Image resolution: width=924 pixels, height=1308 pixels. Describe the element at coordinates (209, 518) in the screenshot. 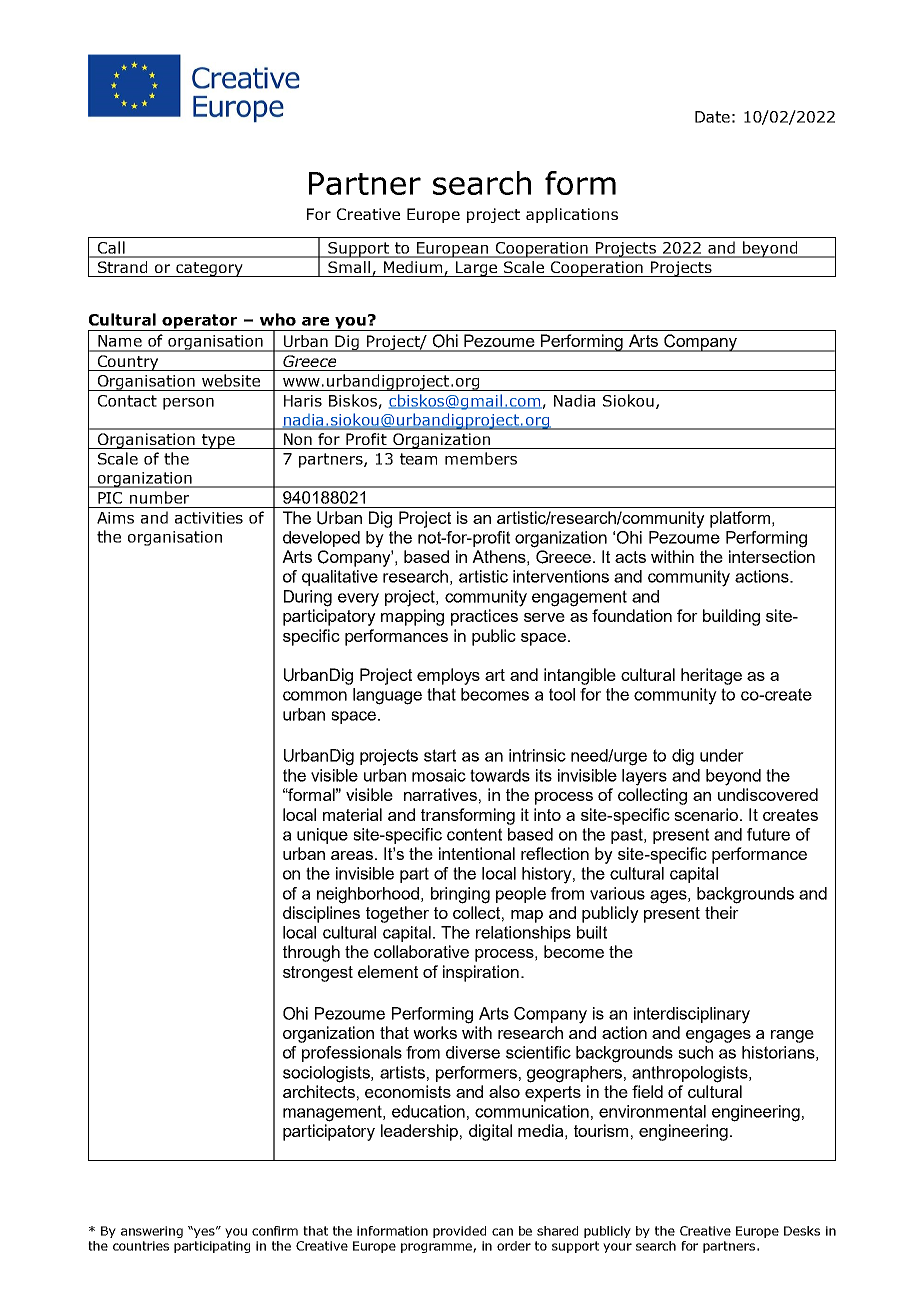

I see `activities` at that location.
